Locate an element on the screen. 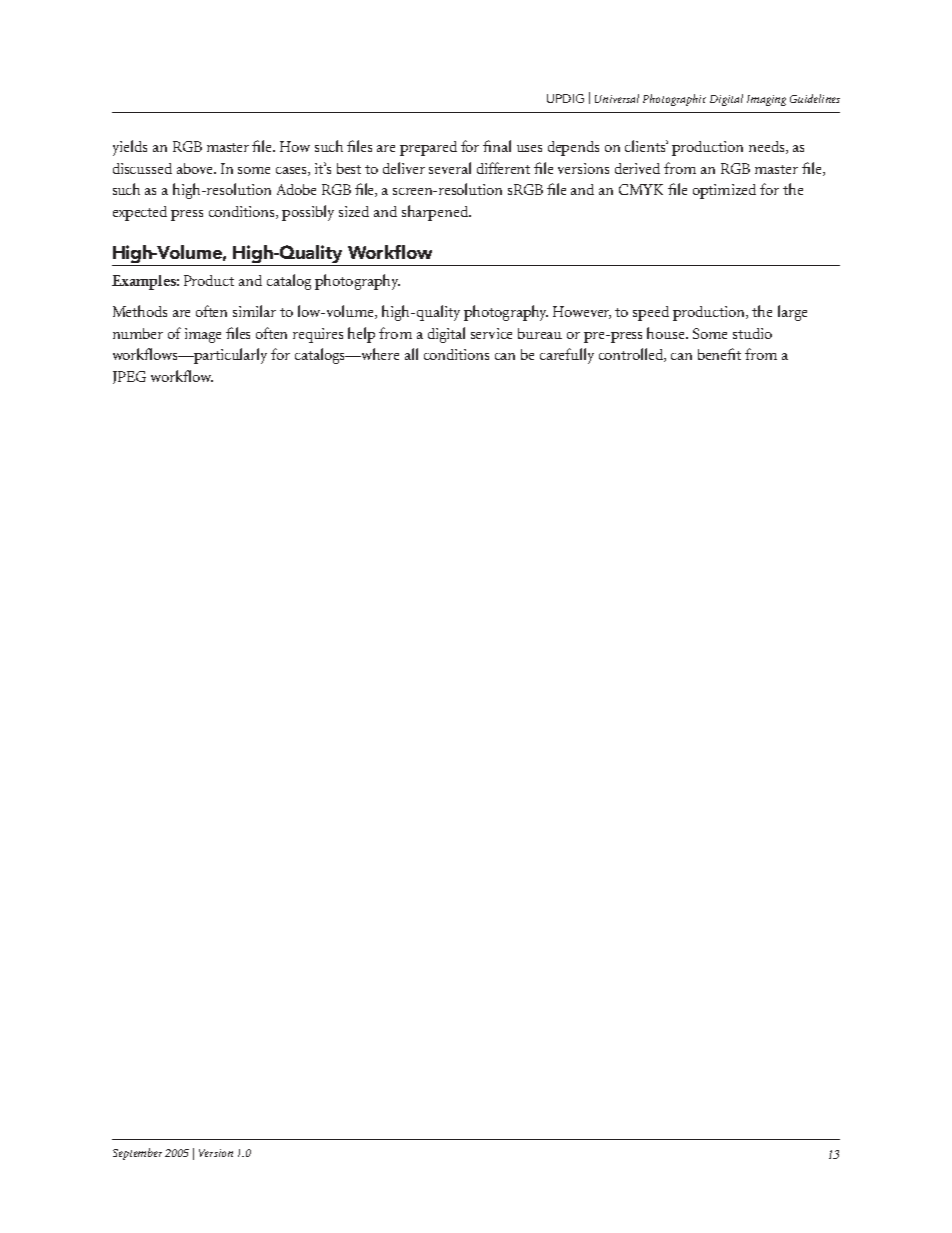 This screenshot has width=952, height=1233. all is located at coordinates (411, 354).
